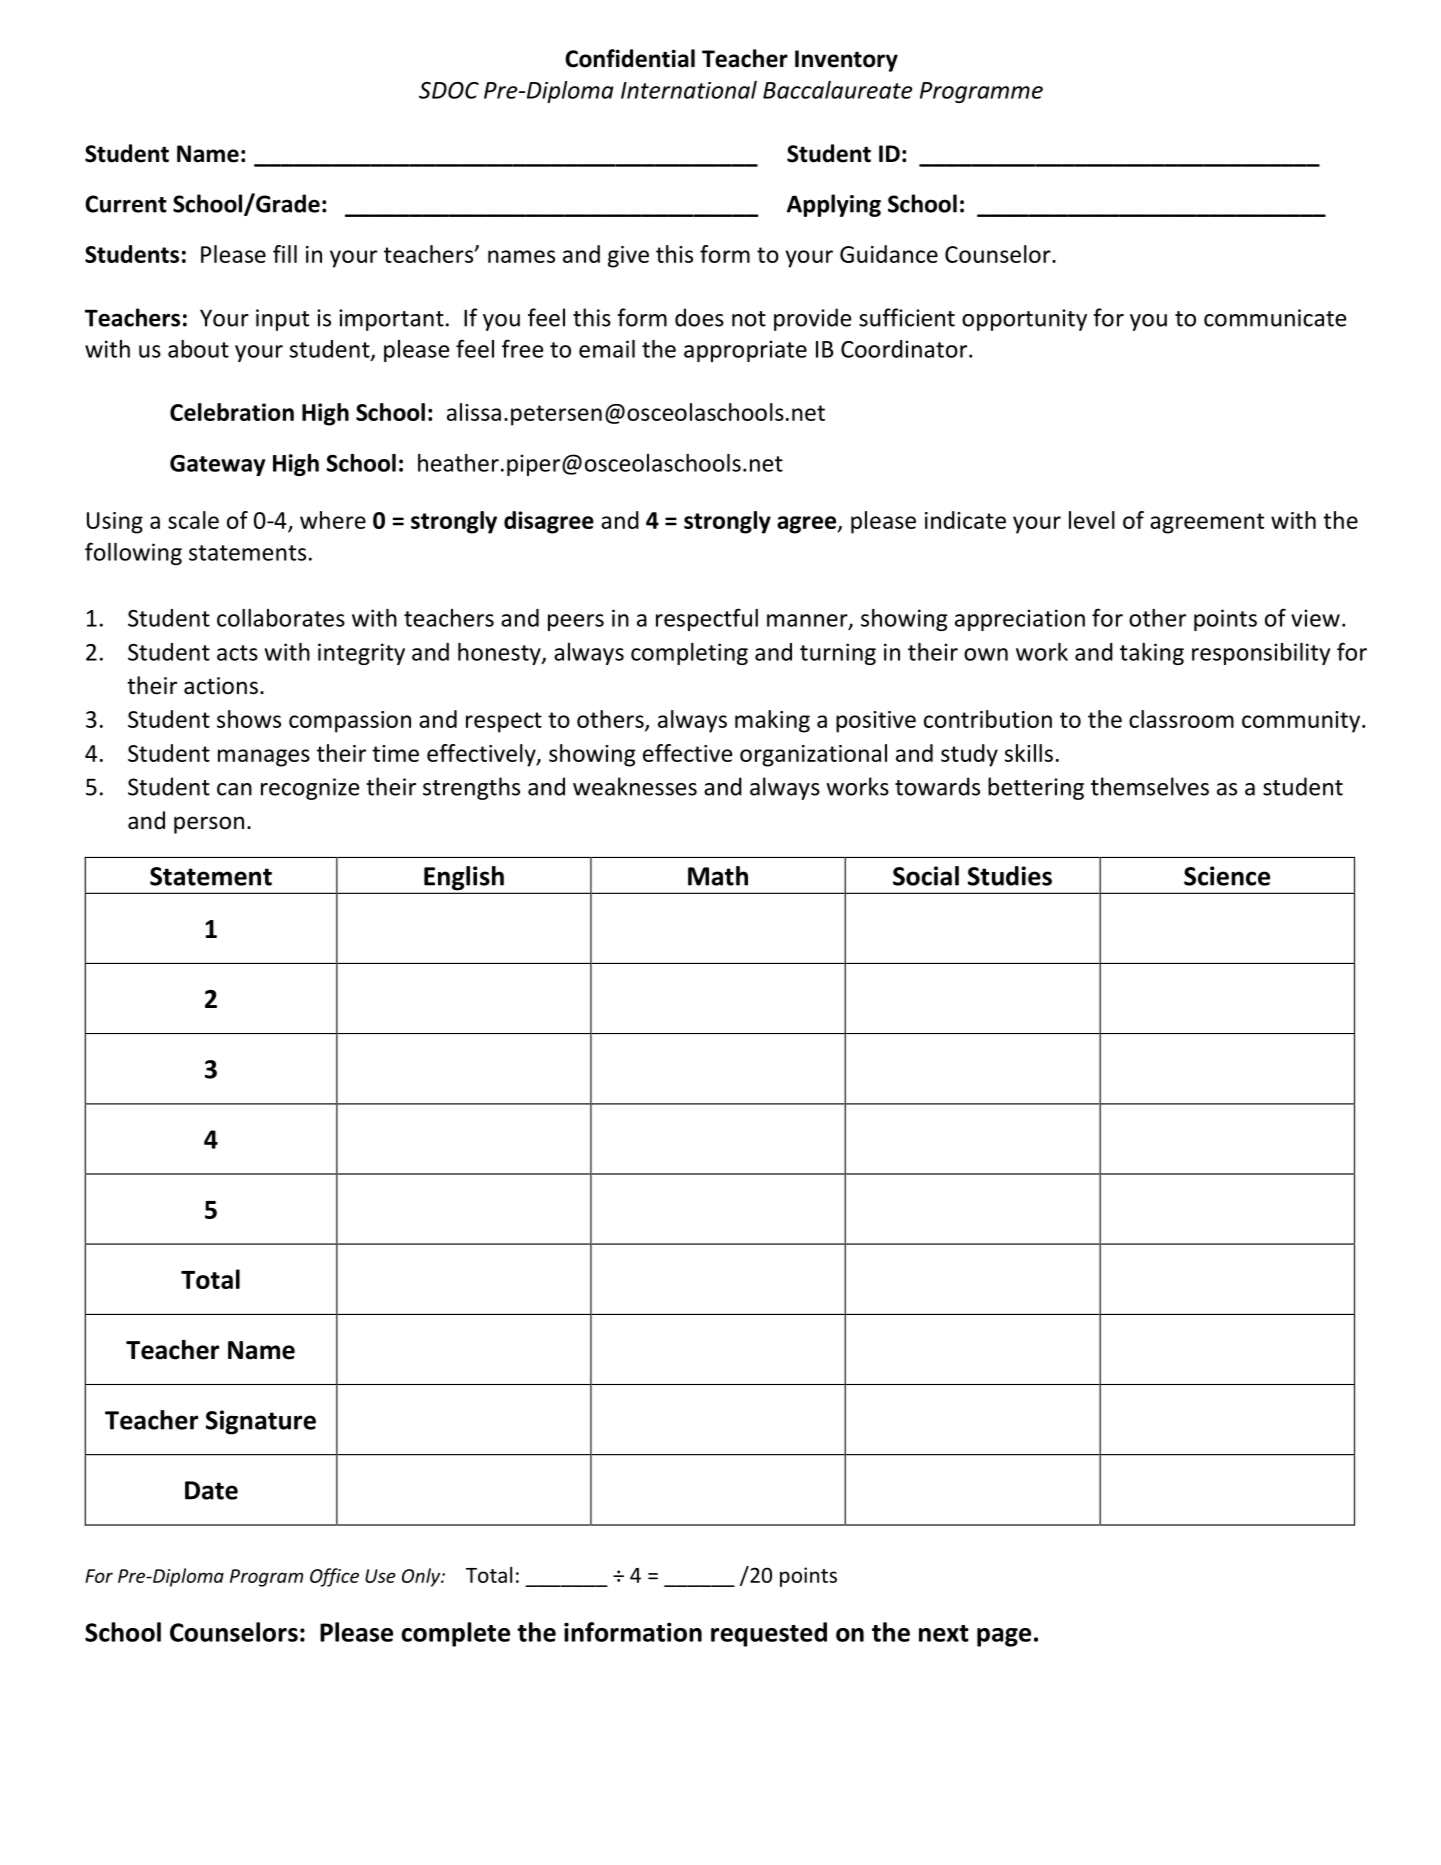 This page has width=1441, height=1865. I want to click on requested, so click(769, 1634).
